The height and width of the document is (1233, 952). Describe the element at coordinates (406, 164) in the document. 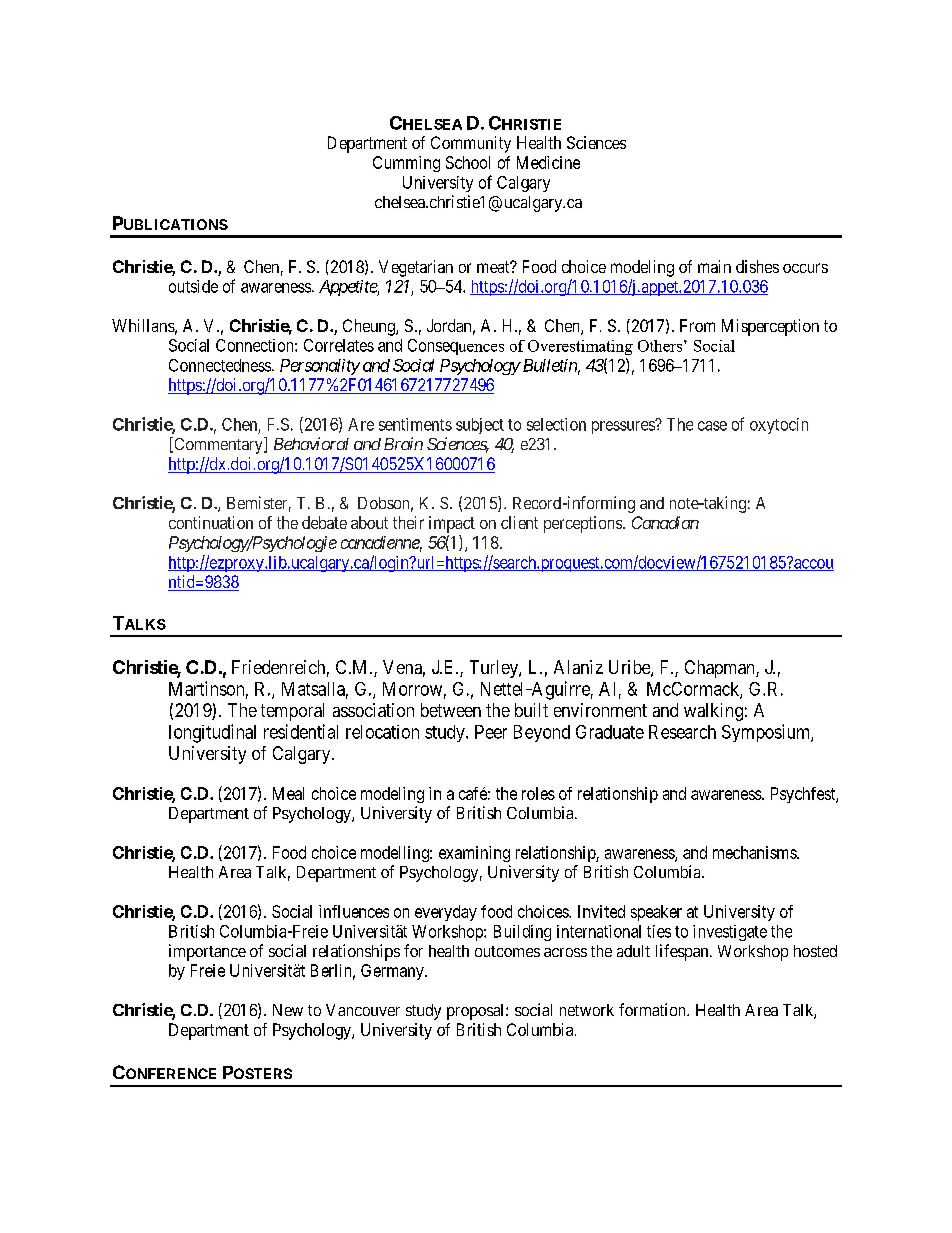

I see `Cumming` at that location.
